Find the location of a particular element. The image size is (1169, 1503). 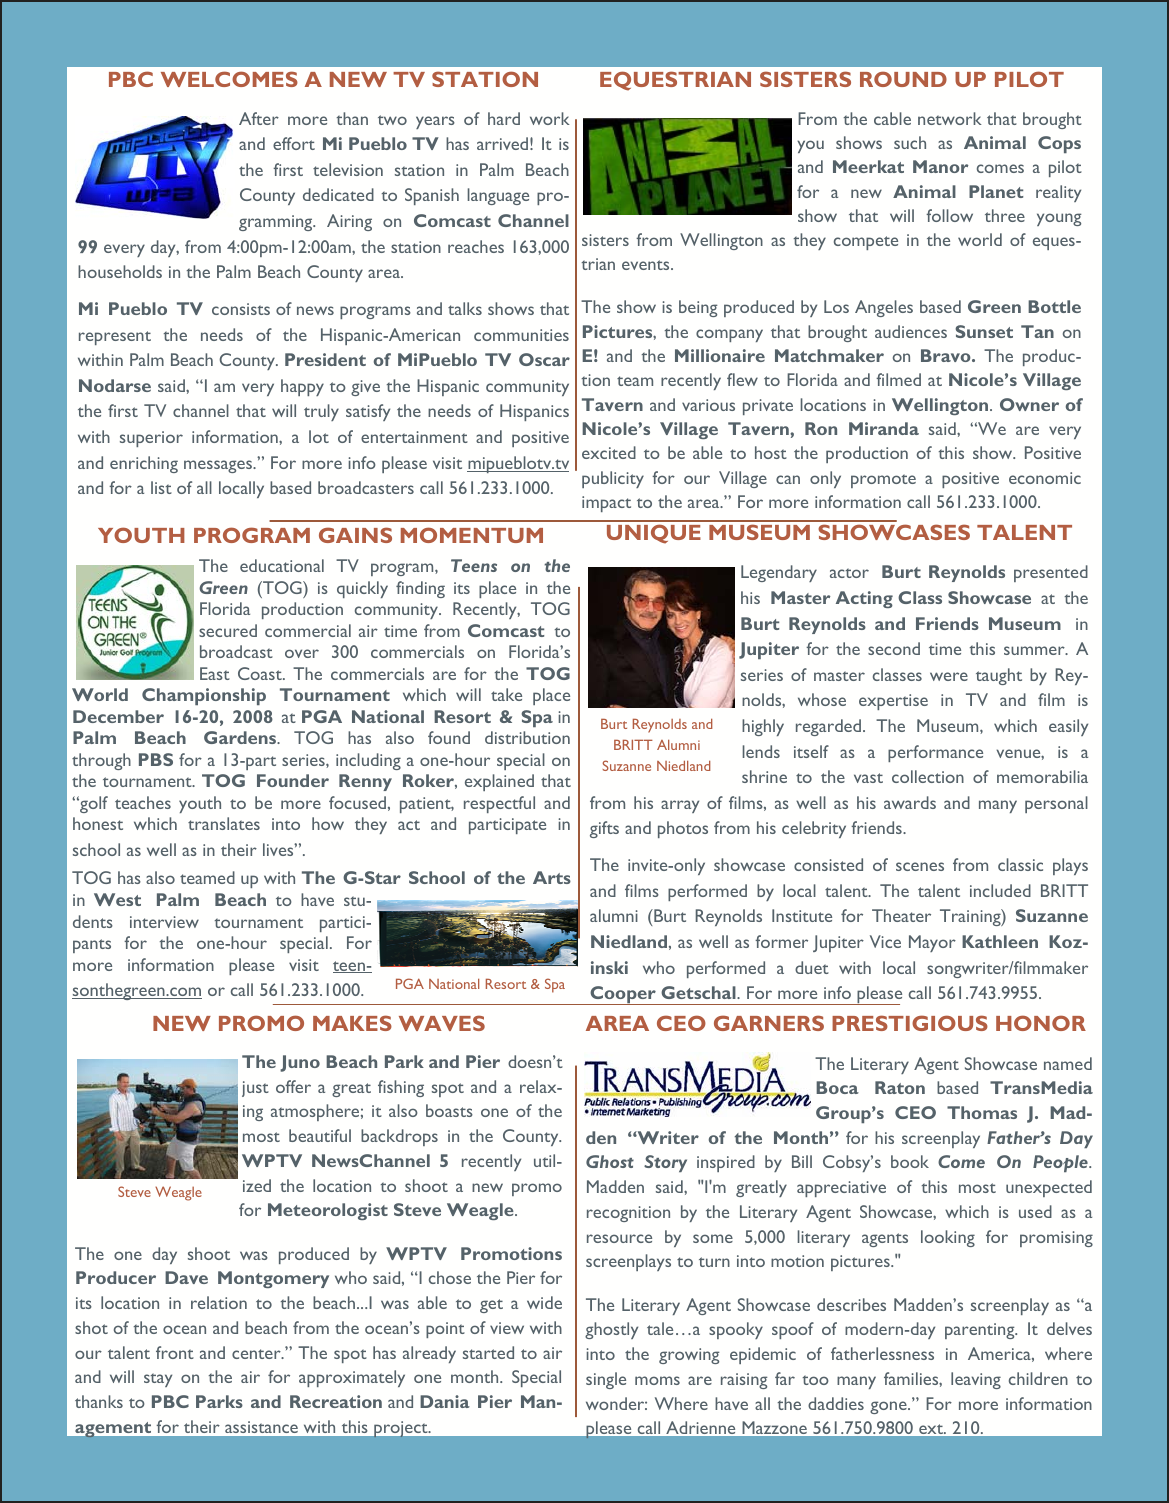

After is located at coordinates (259, 118).
